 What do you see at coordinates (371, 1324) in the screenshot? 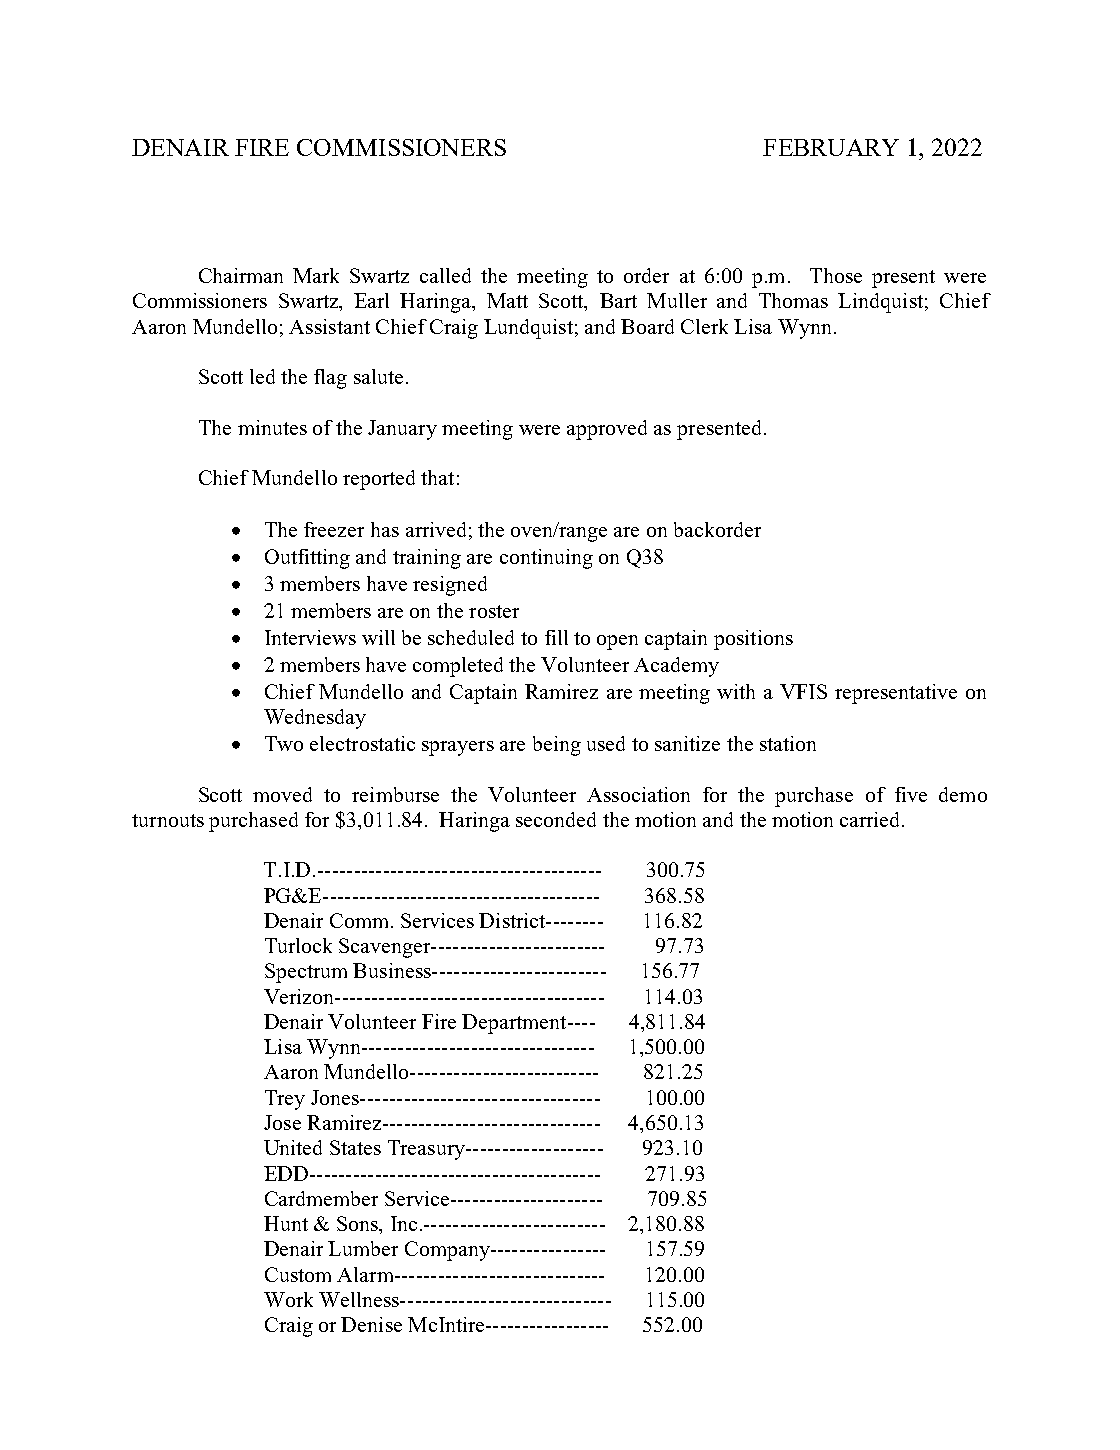
I see `Denise` at bounding box center [371, 1324].
